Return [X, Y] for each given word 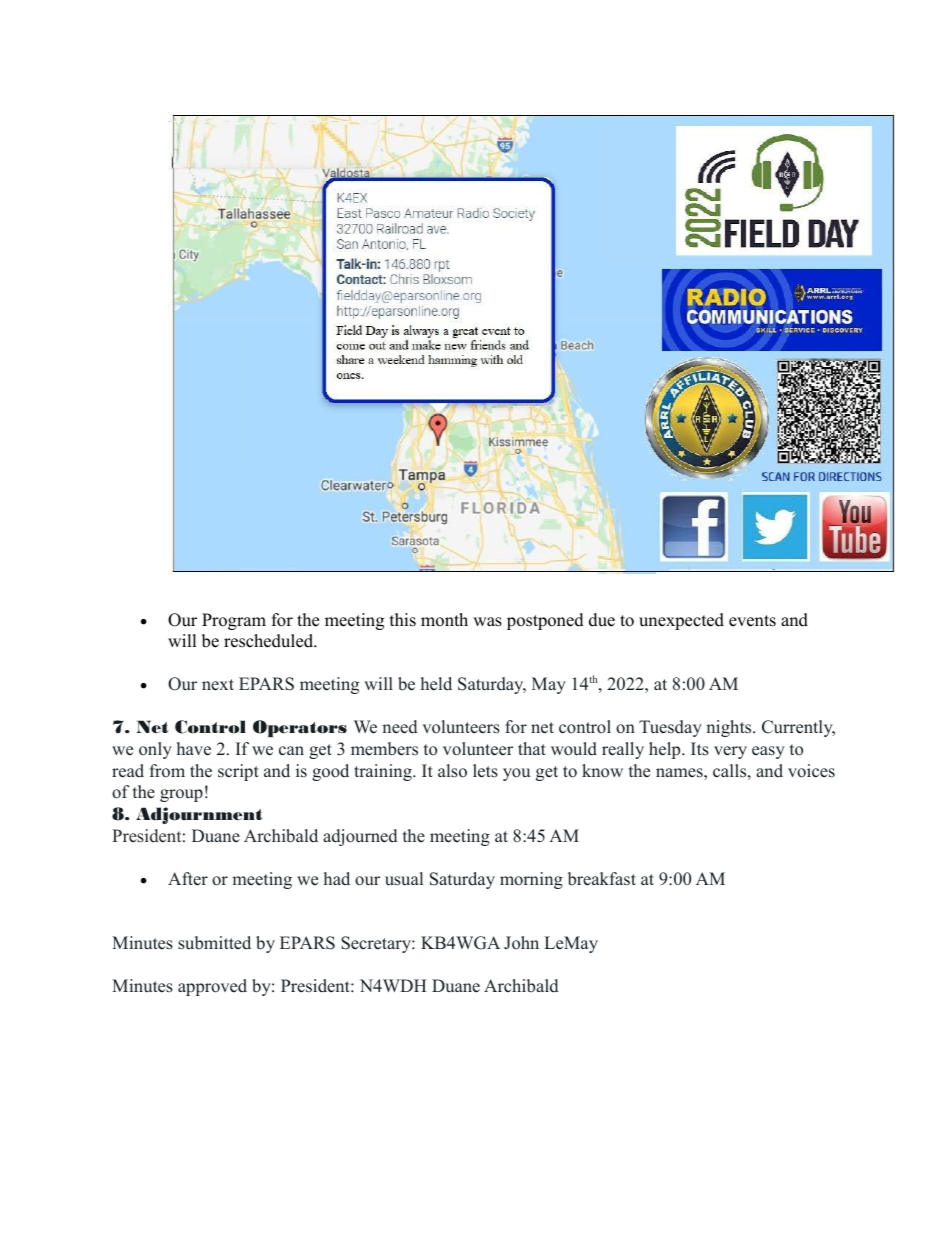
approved [212, 987]
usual [404, 879]
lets [485, 771]
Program [234, 621]
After [188, 879]
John [521, 943]
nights [730, 728]
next [218, 685]
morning [531, 880]
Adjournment [199, 815]
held [436, 684]
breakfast [602, 879]
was [487, 622]
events [752, 621]
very [730, 752]
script [238, 772]
